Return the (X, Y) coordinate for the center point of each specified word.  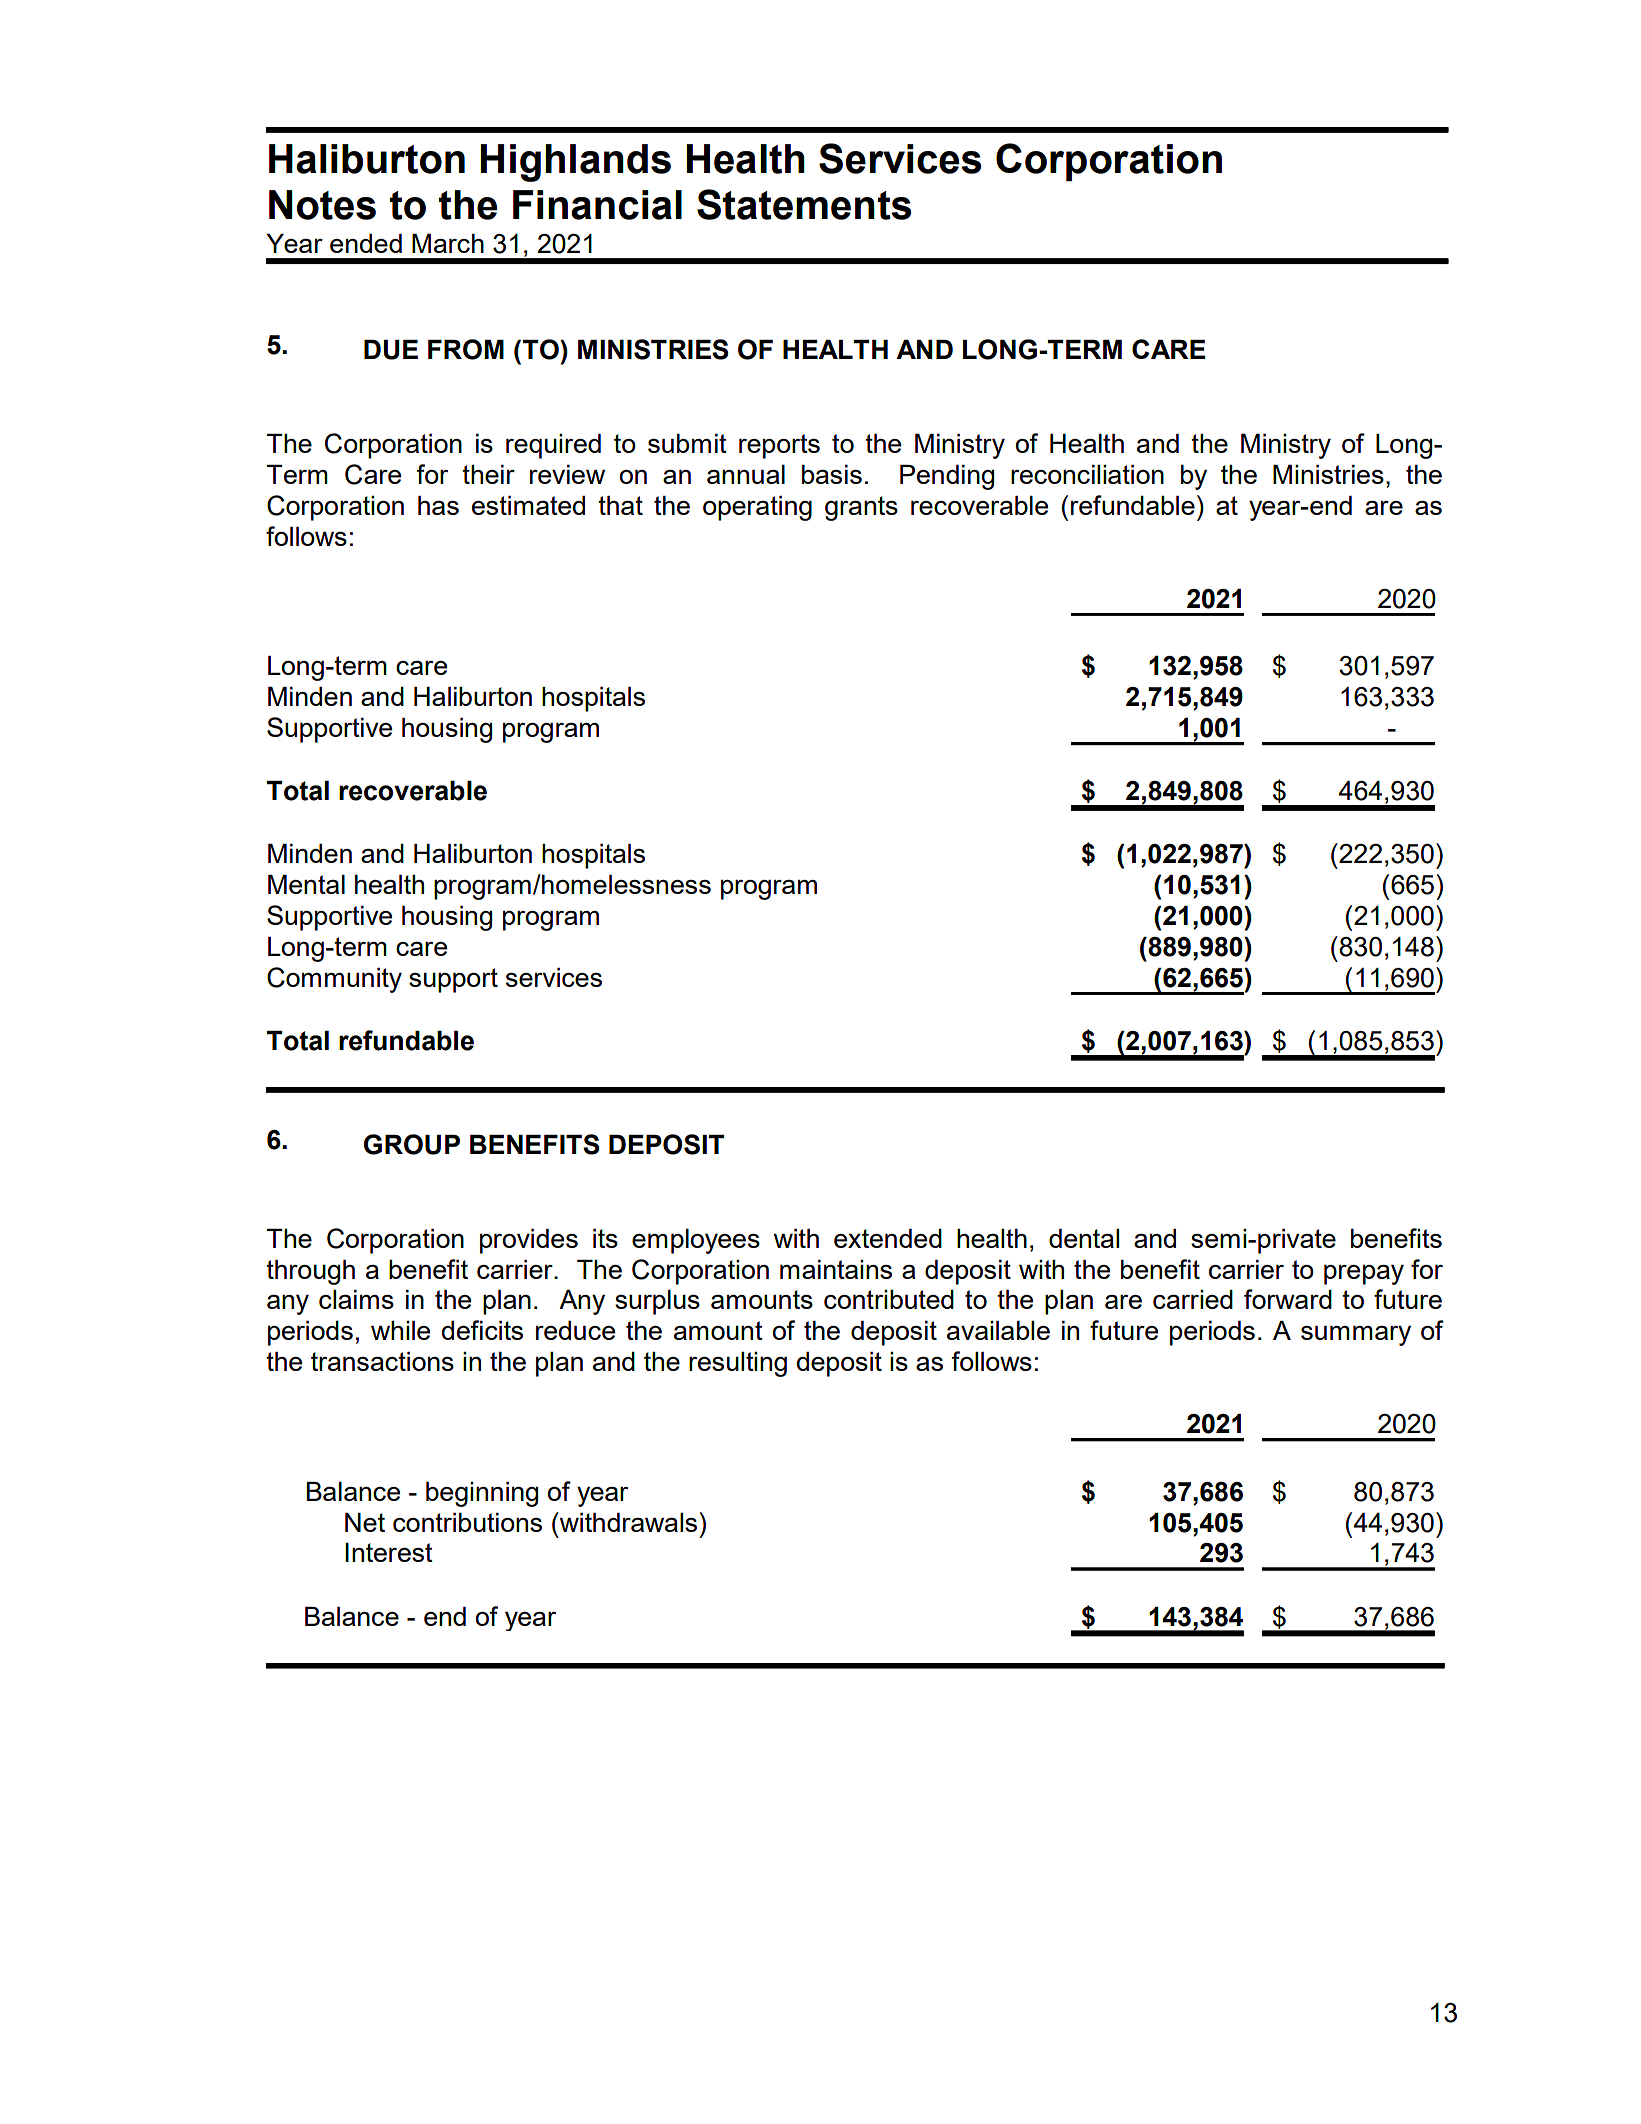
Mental (306, 884)
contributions (467, 1522)
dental (1084, 1238)
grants (861, 508)
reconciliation (1087, 474)
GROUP (412, 1144)
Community (334, 980)
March (448, 243)
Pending (947, 477)
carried (1193, 1299)
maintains (836, 1269)
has (438, 505)
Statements (804, 204)
